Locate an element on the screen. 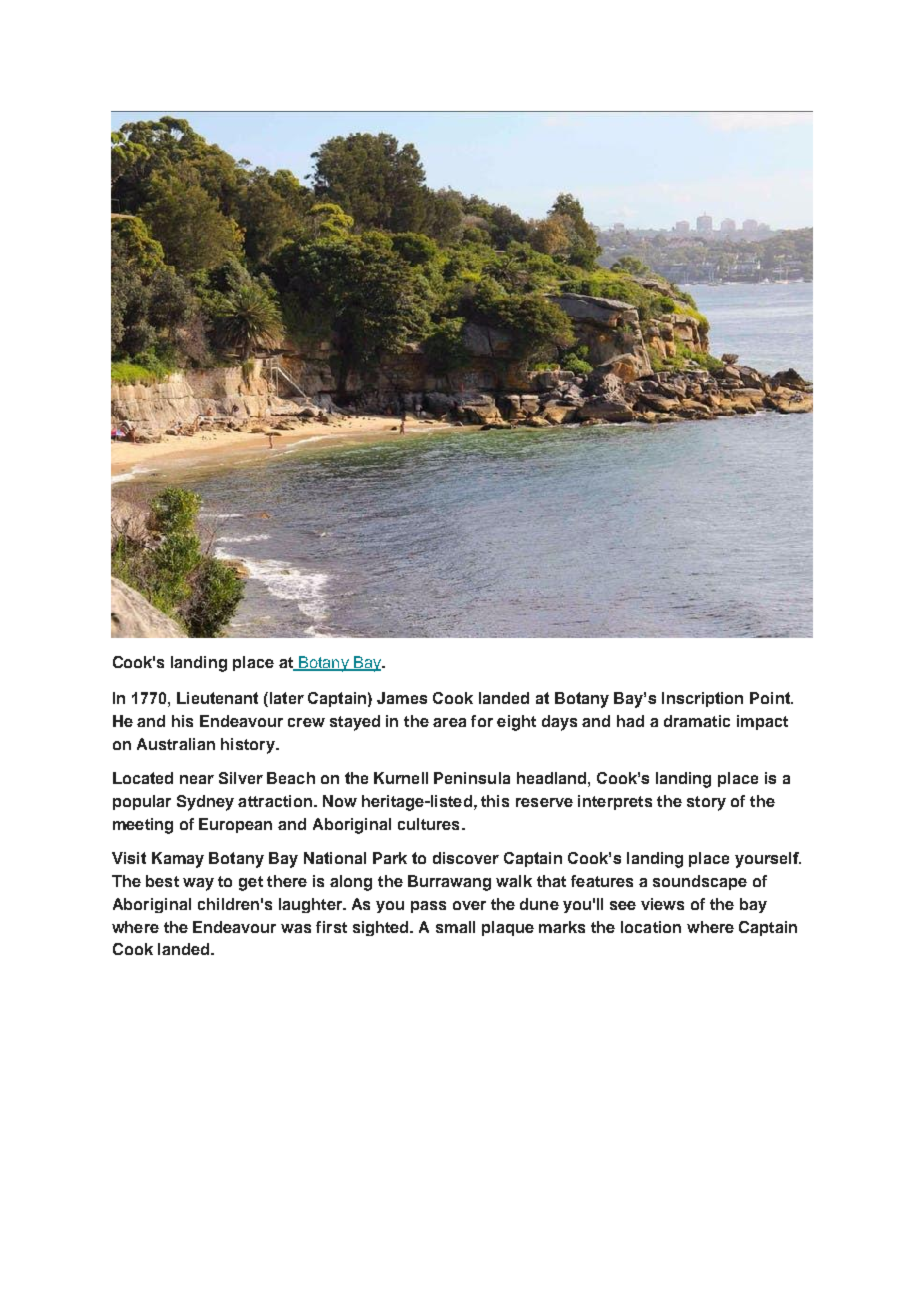 The width and height of the screenshot is (924, 1308). Lieutenant is located at coordinates (217, 698).
